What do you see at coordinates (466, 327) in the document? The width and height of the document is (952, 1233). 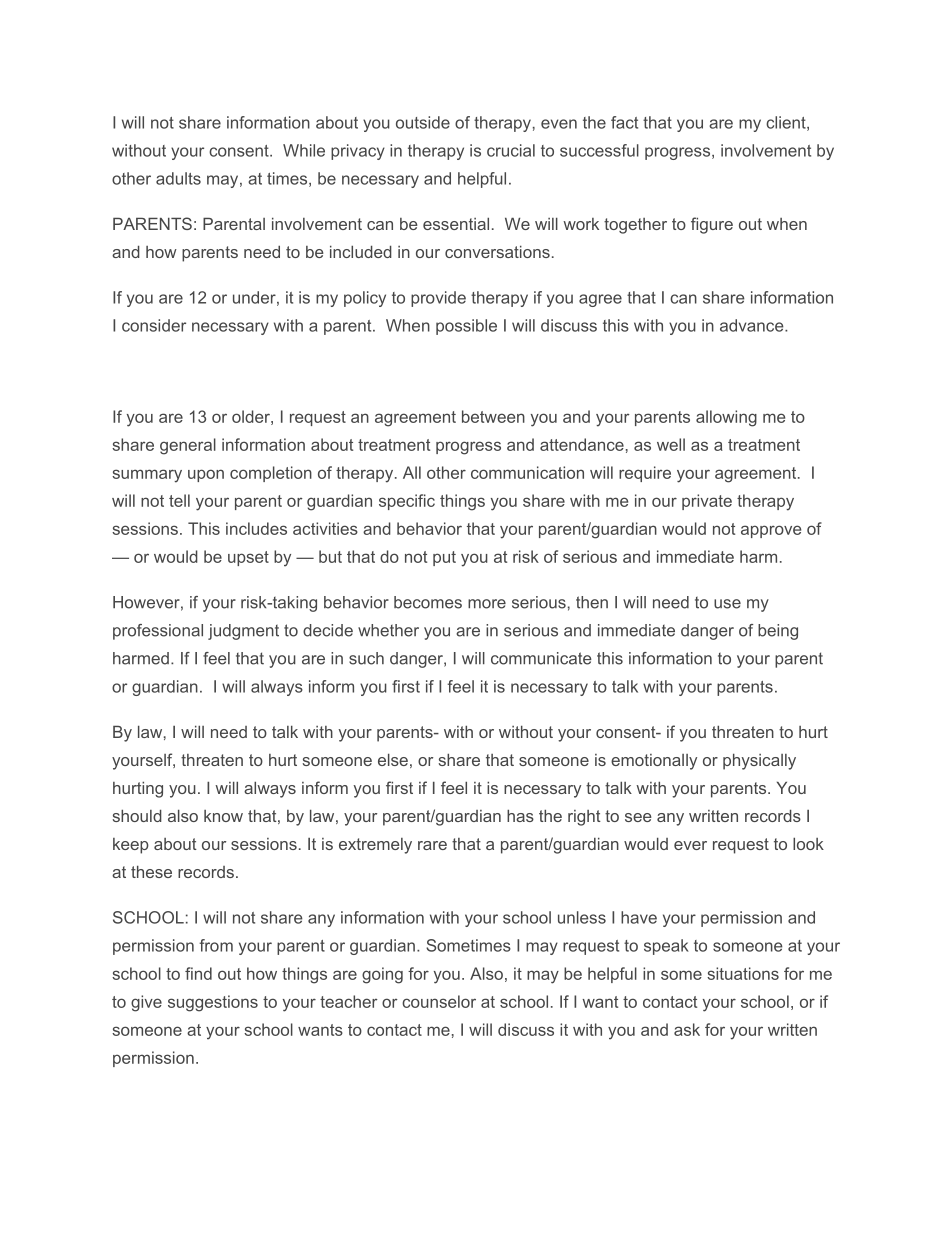 I see `possible` at bounding box center [466, 327].
